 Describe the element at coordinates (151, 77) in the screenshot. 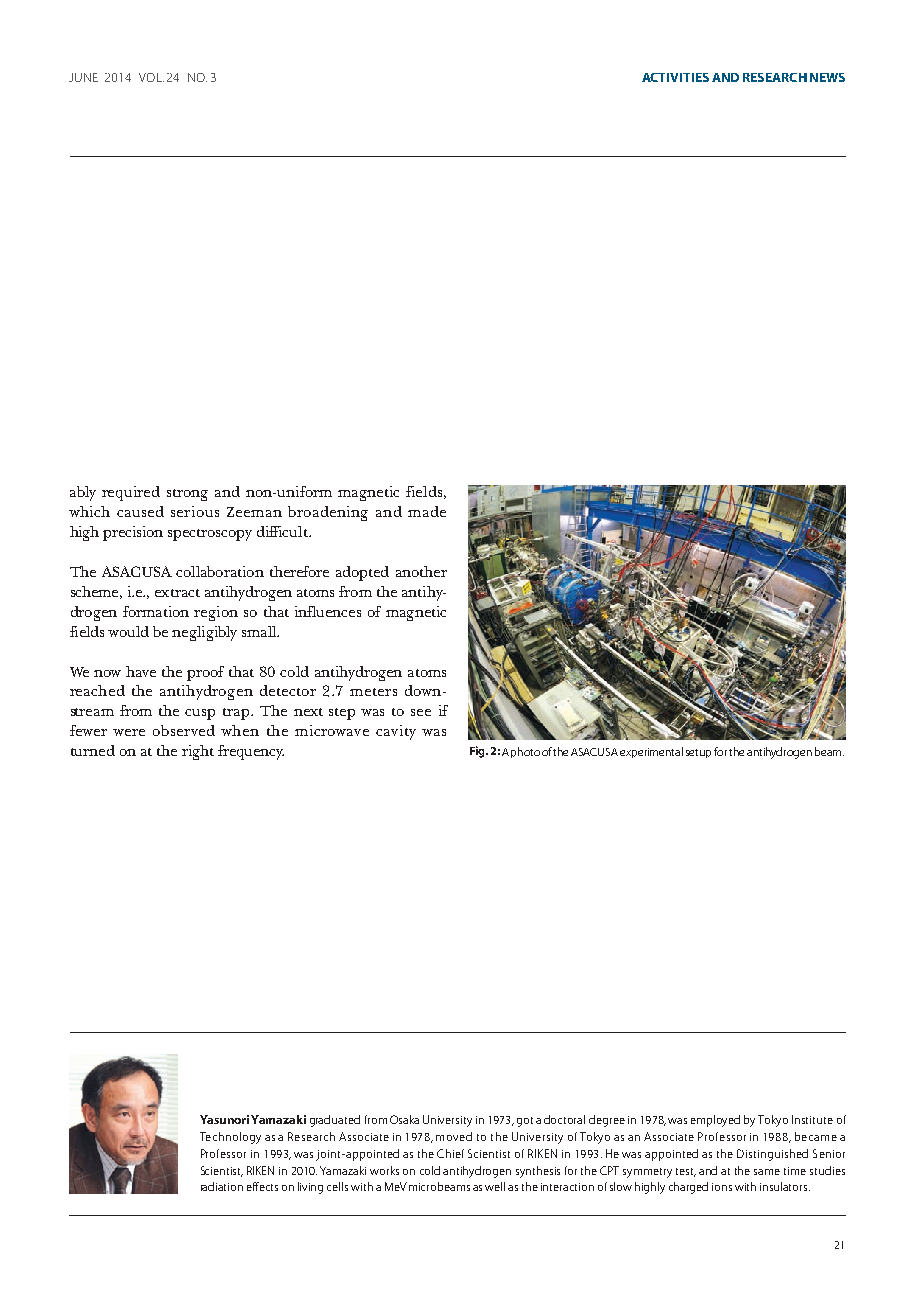

I see `VOL` at that location.
